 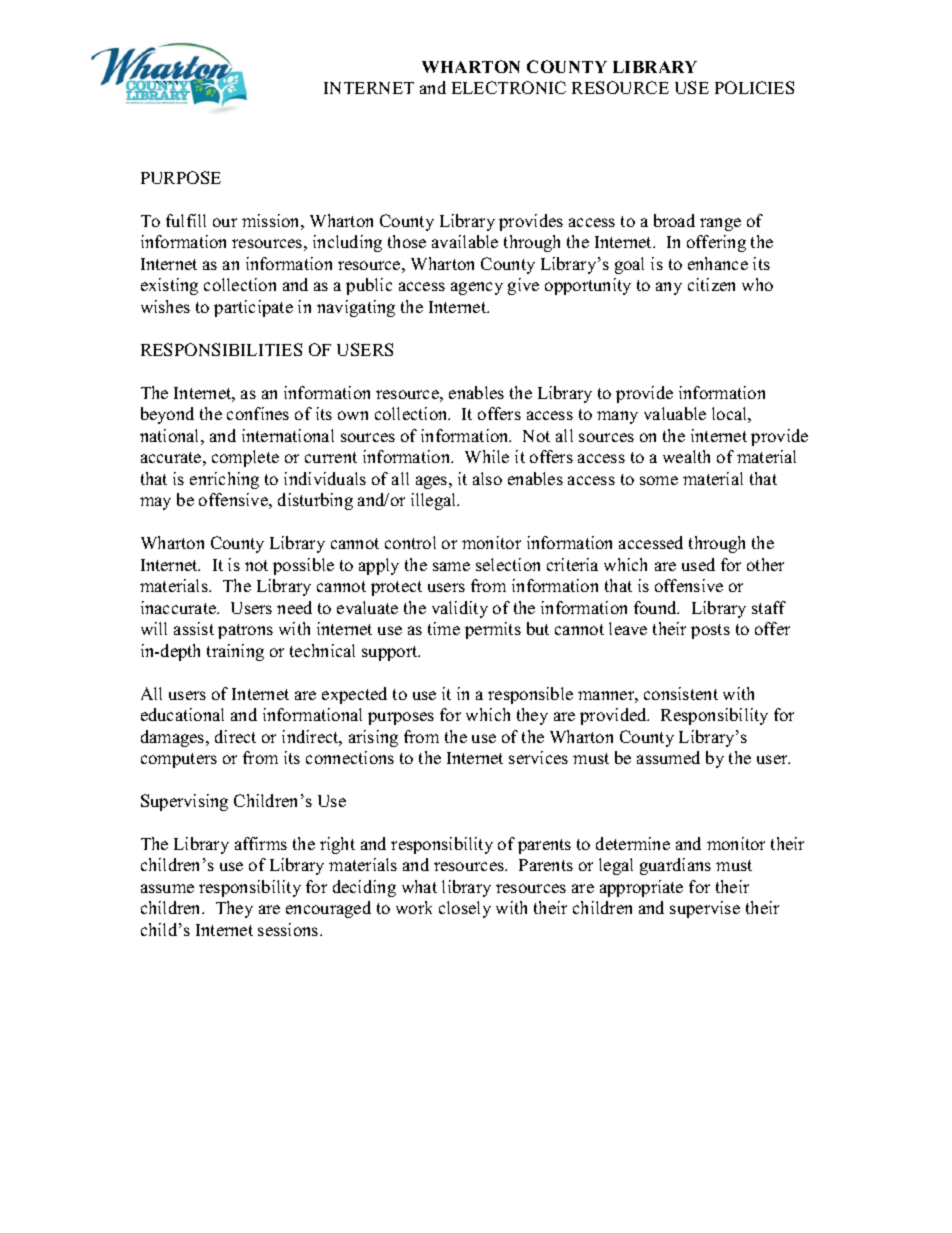 I want to click on time, so click(x=444, y=628).
